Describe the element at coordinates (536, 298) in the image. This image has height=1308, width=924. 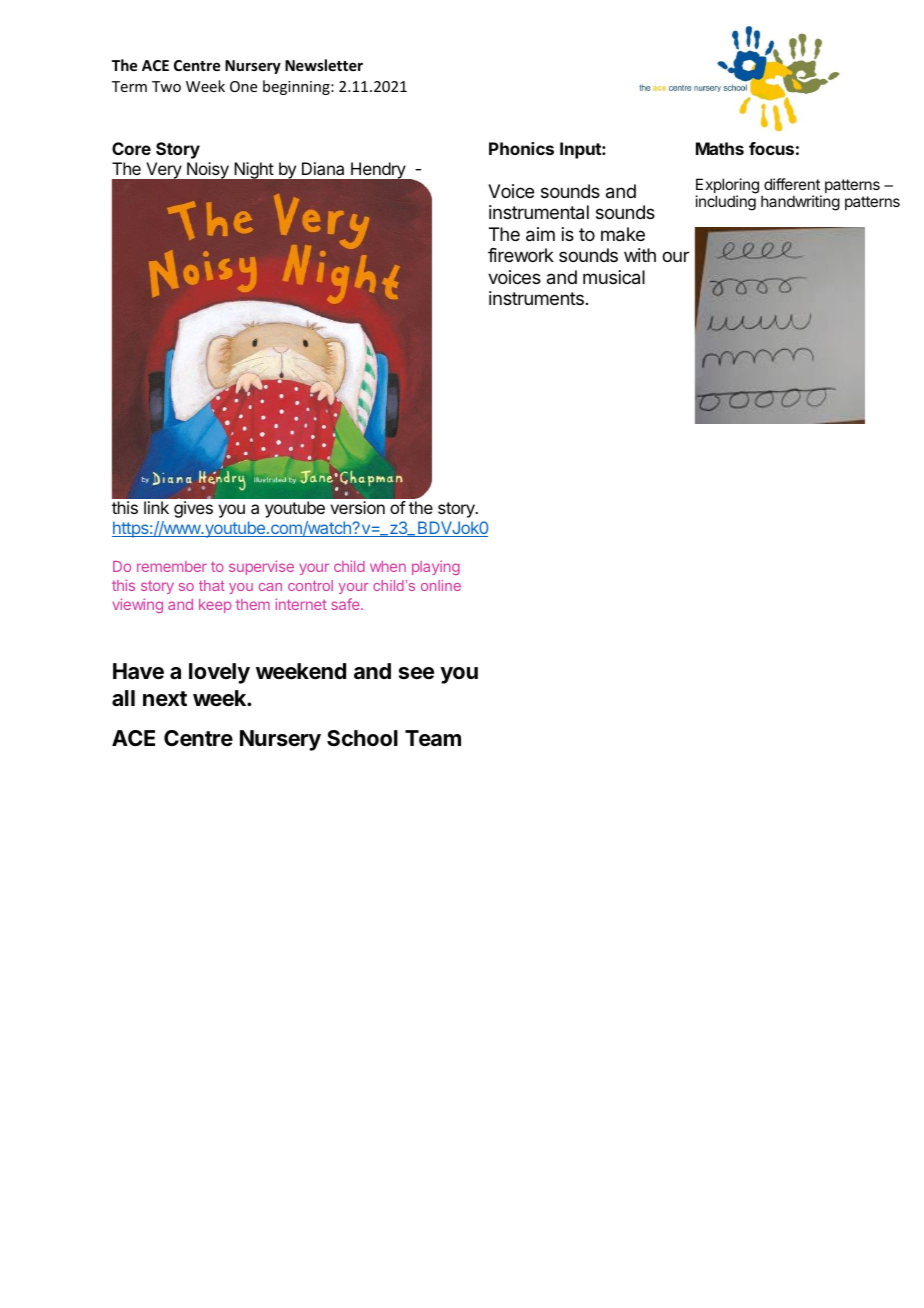
I see `instruments` at that location.
